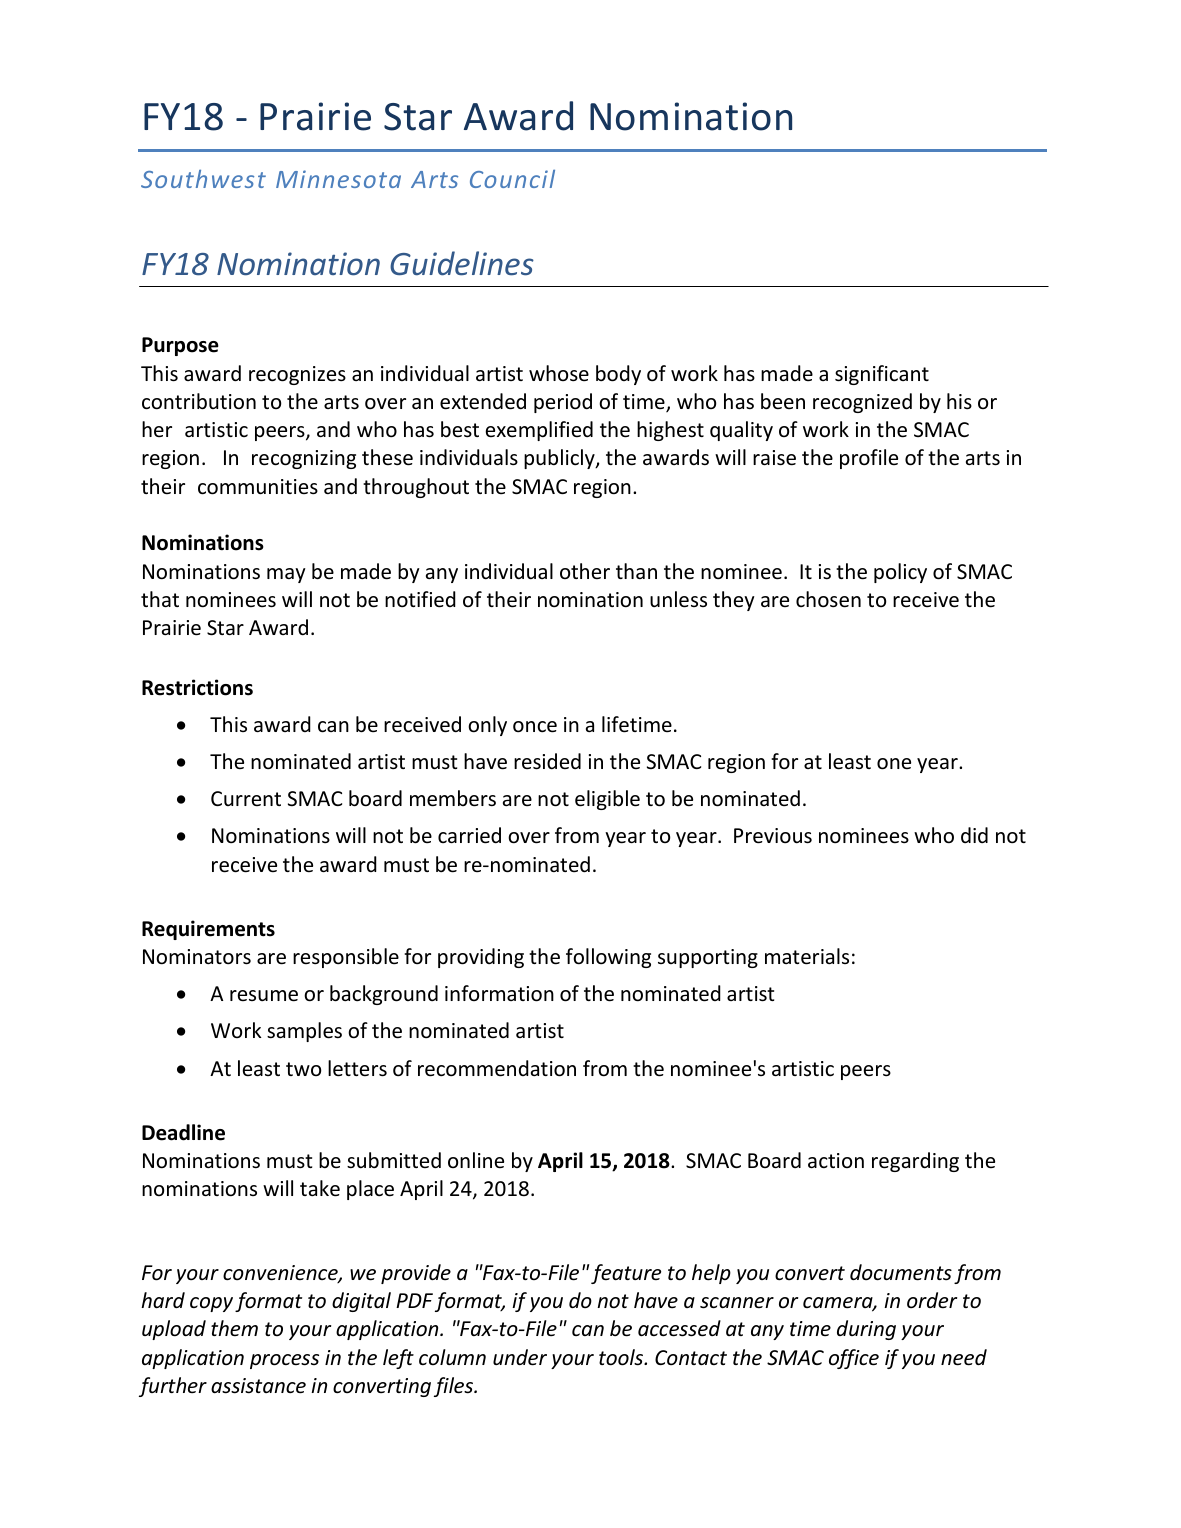 This screenshot has width=1181, height=1528. I want to click on may, so click(286, 575).
